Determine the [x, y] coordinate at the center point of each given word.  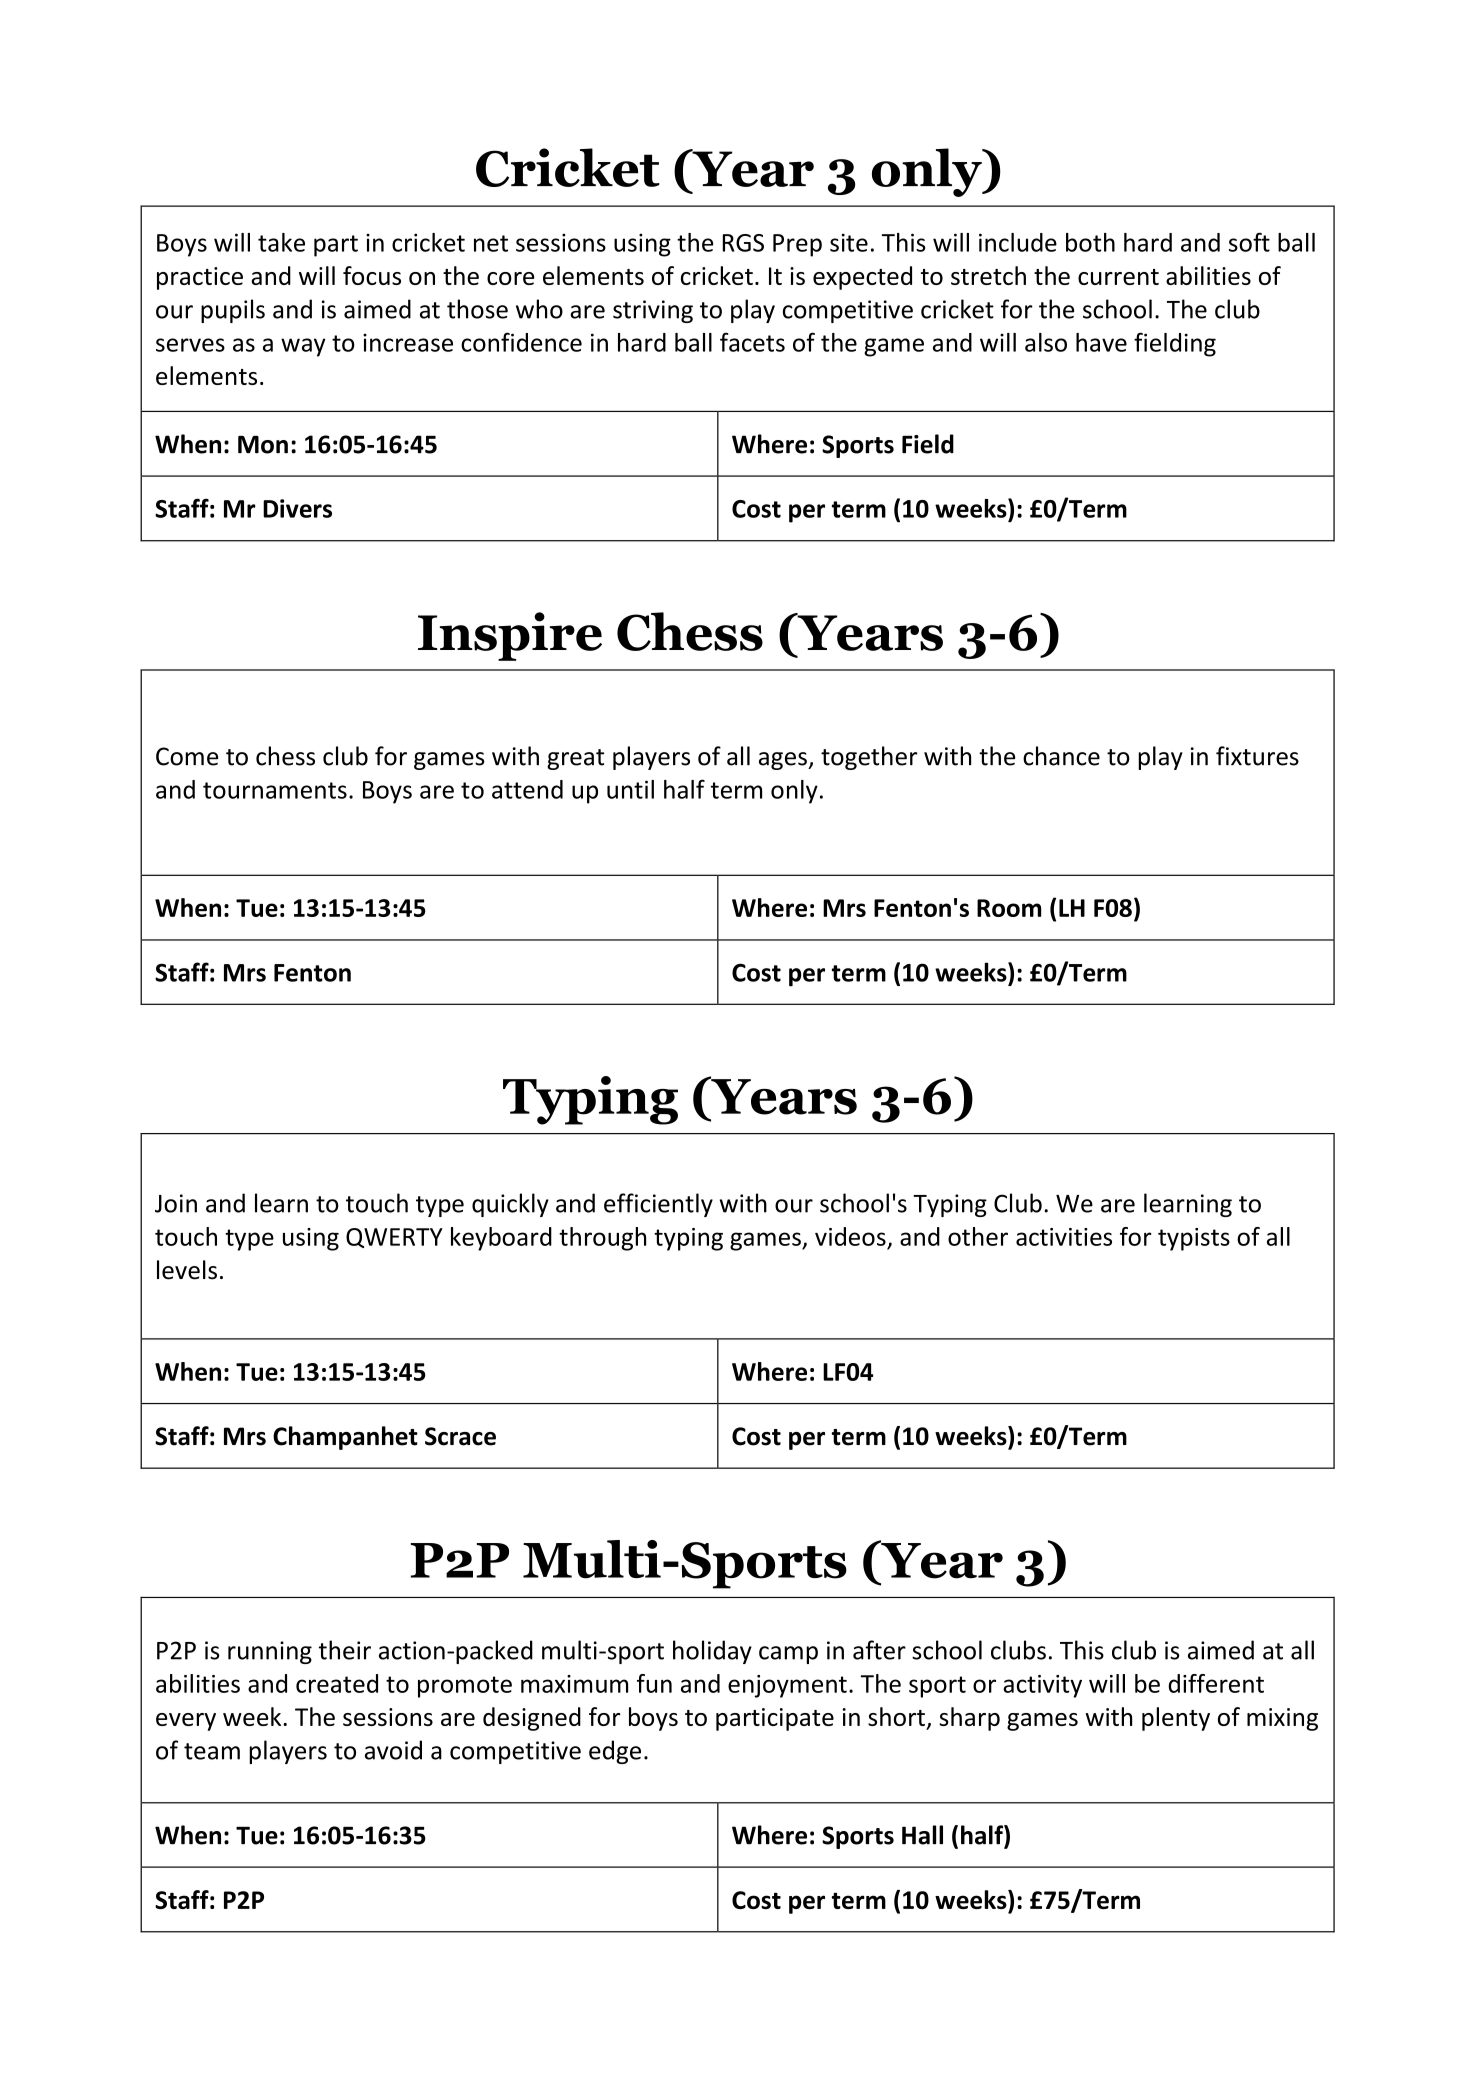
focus [372, 275]
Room [1009, 908]
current [1118, 277]
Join [176, 1203]
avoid [393, 1750]
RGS [743, 243]
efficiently [658, 1205]
